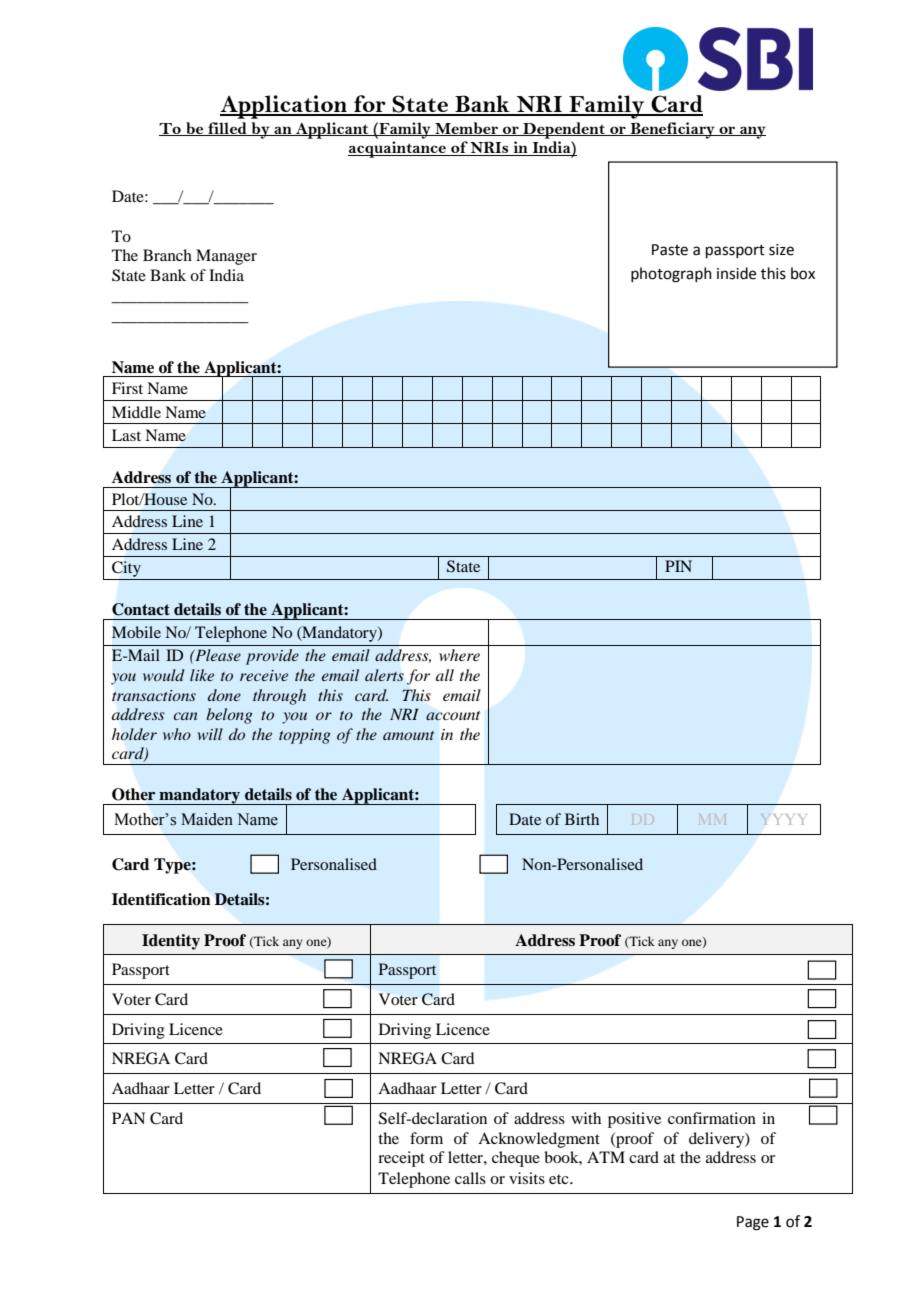  What do you see at coordinates (459, 655) in the image?
I see `where` at bounding box center [459, 655].
